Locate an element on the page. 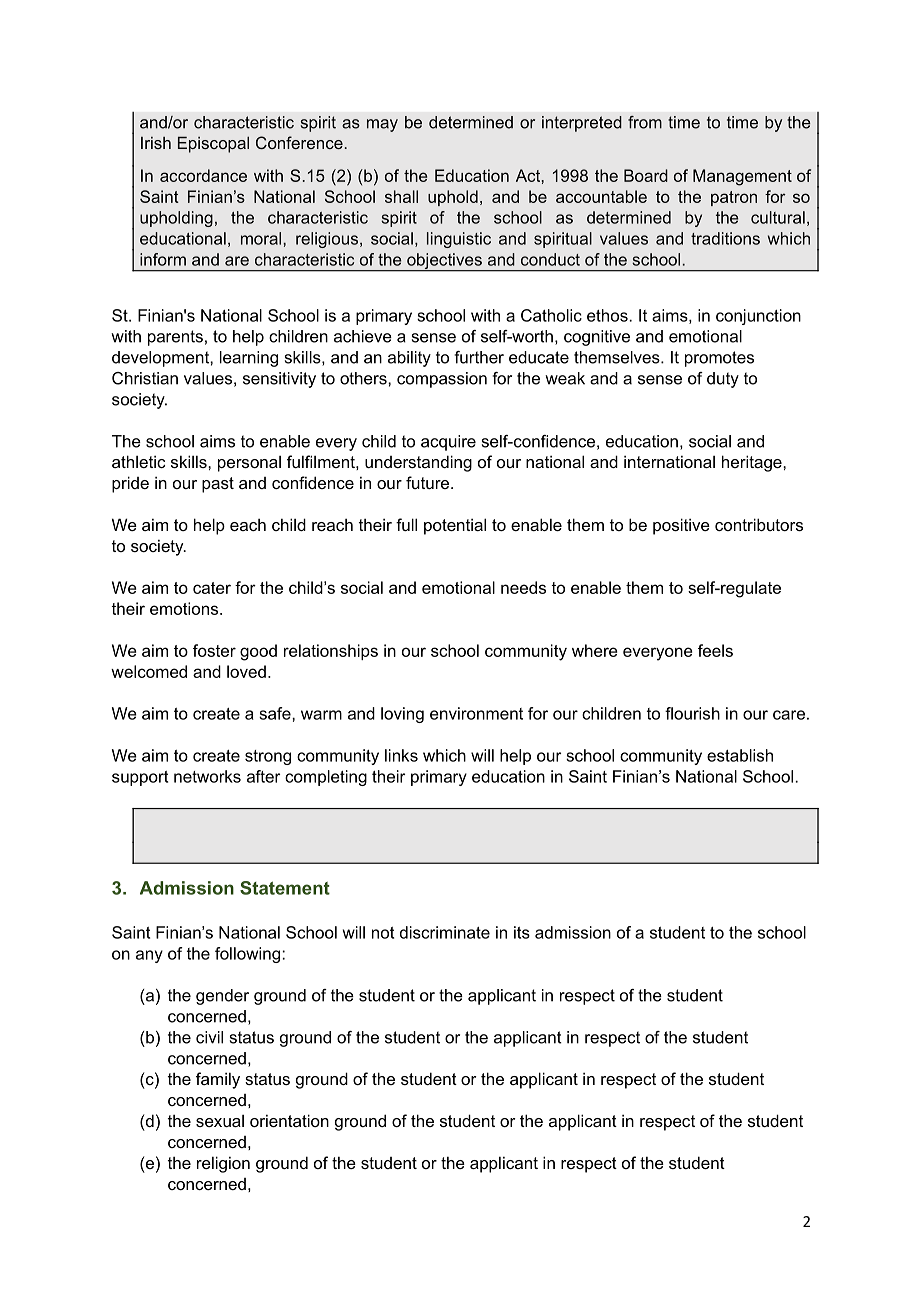 The width and height of the image is (924, 1307). establish is located at coordinates (740, 755).
